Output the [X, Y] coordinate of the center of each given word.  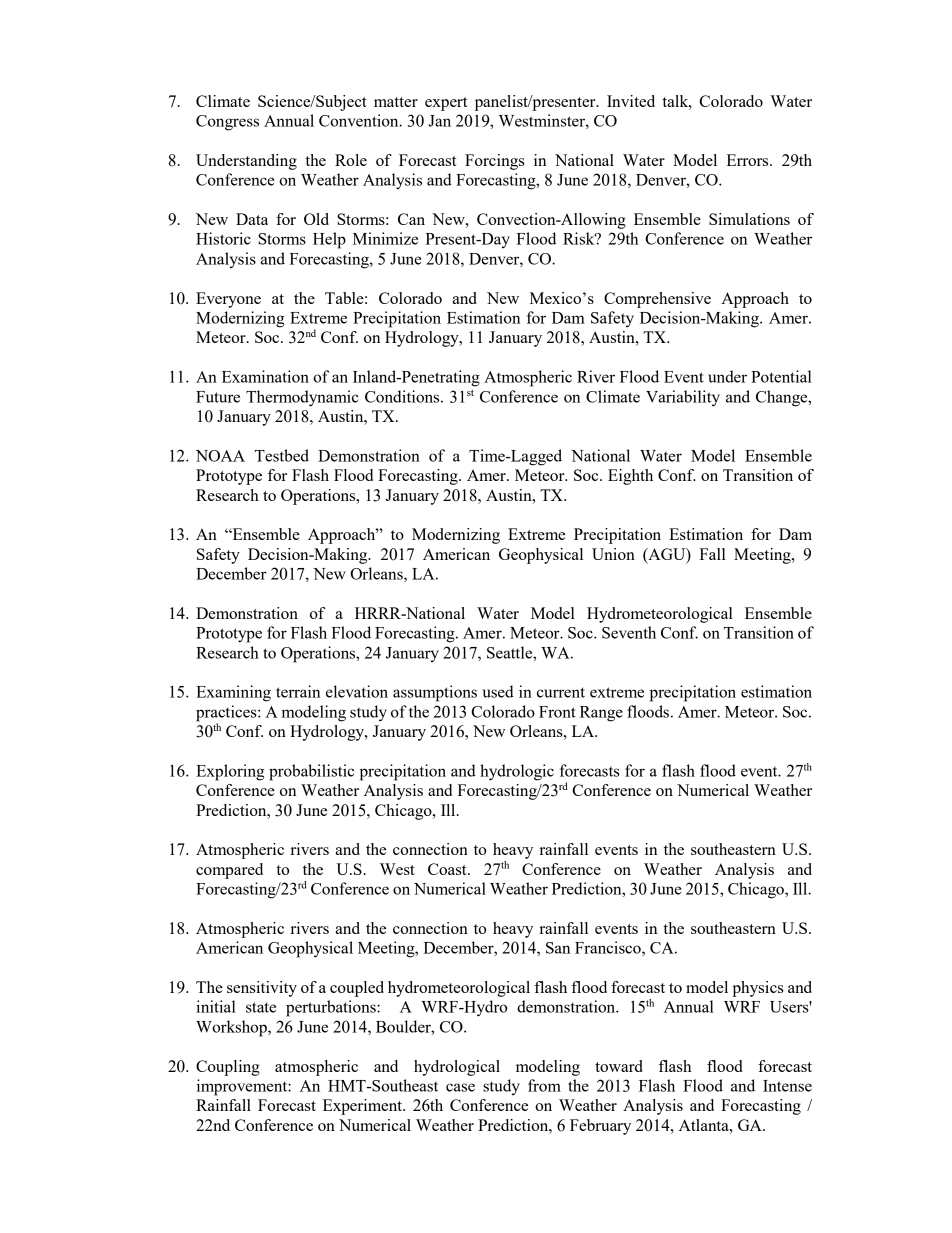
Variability [683, 398]
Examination [265, 376]
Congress [227, 123]
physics [758, 989]
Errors [749, 160]
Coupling [228, 1068]
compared [229, 871]
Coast [448, 869]
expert [446, 104]
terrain [298, 691]
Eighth [630, 477]
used [498, 691]
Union [613, 554]
